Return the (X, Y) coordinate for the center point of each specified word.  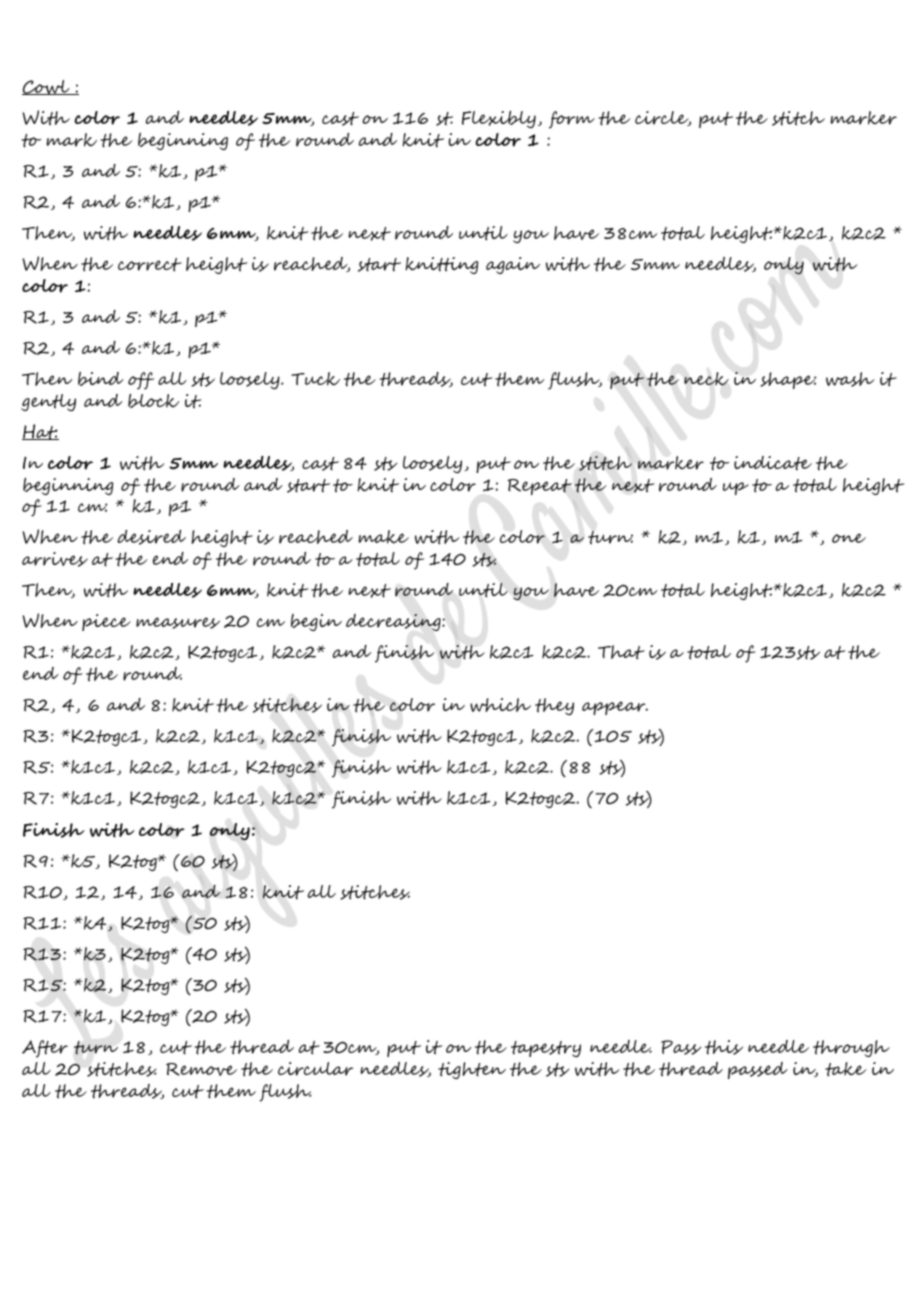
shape (789, 380)
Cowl (47, 87)
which (500, 705)
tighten (472, 1070)
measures (178, 623)
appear (615, 708)
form (572, 120)
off (141, 381)
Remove (201, 1069)
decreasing (394, 622)
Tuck (315, 379)
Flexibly (499, 119)
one (849, 538)
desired (151, 537)
